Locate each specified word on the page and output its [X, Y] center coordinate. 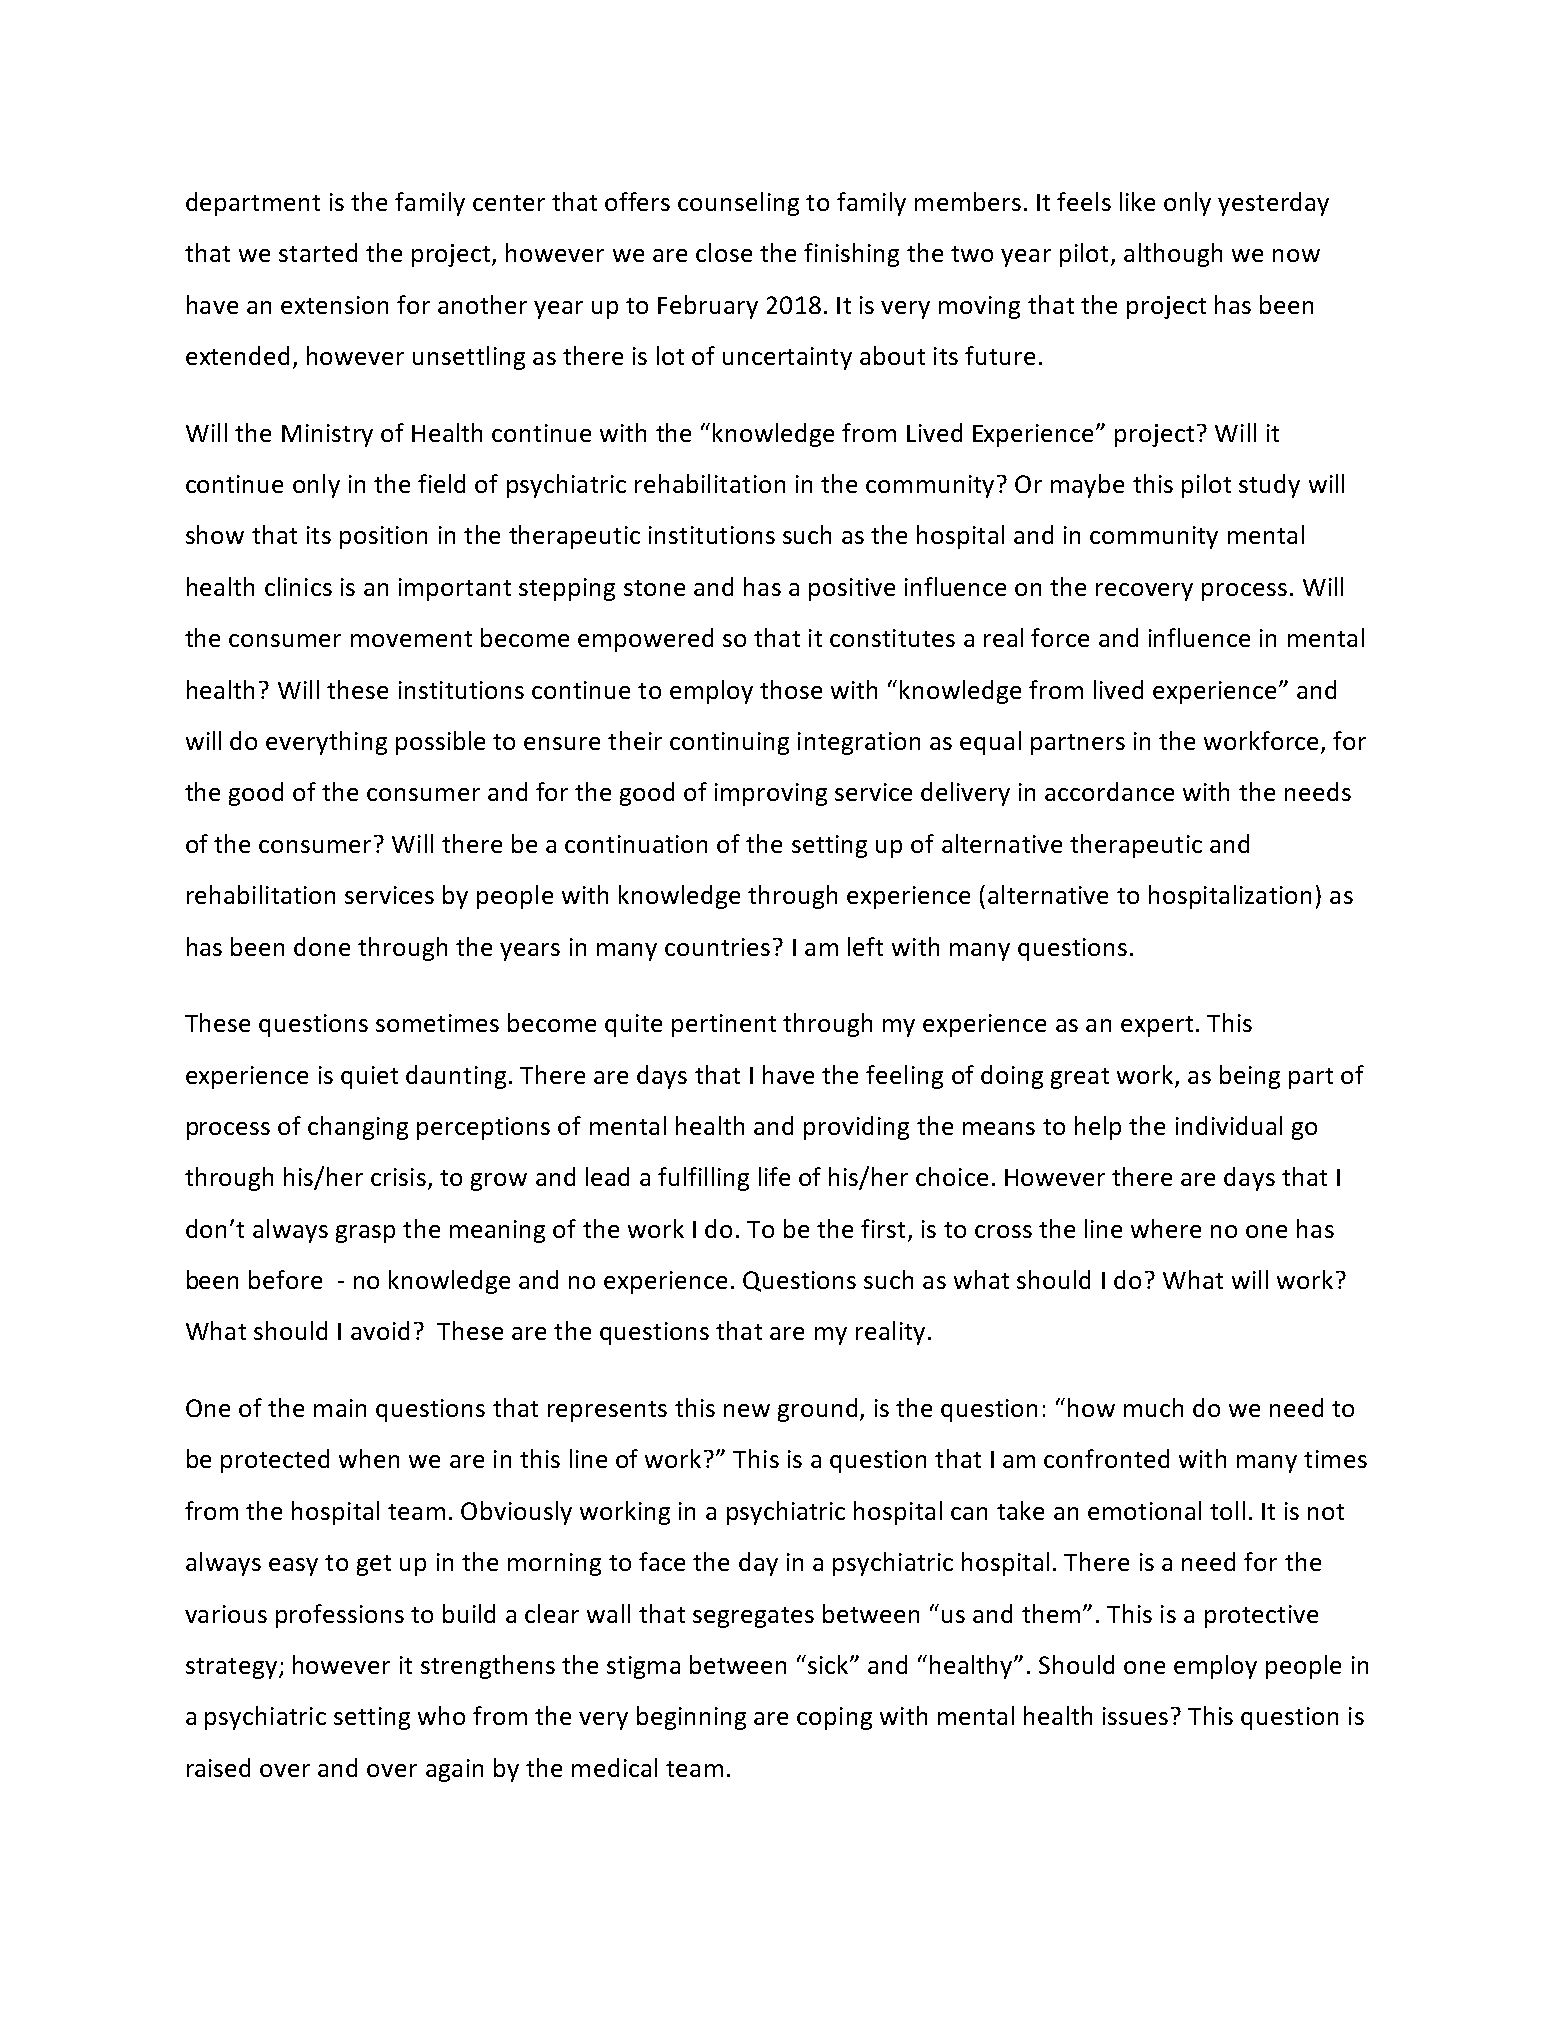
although [1173, 255]
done [322, 946]
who [441, 1715]
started [318, 252]
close [724, 252]
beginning [691, 1718]
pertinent [724, 1025]
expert [1157, 1026]
